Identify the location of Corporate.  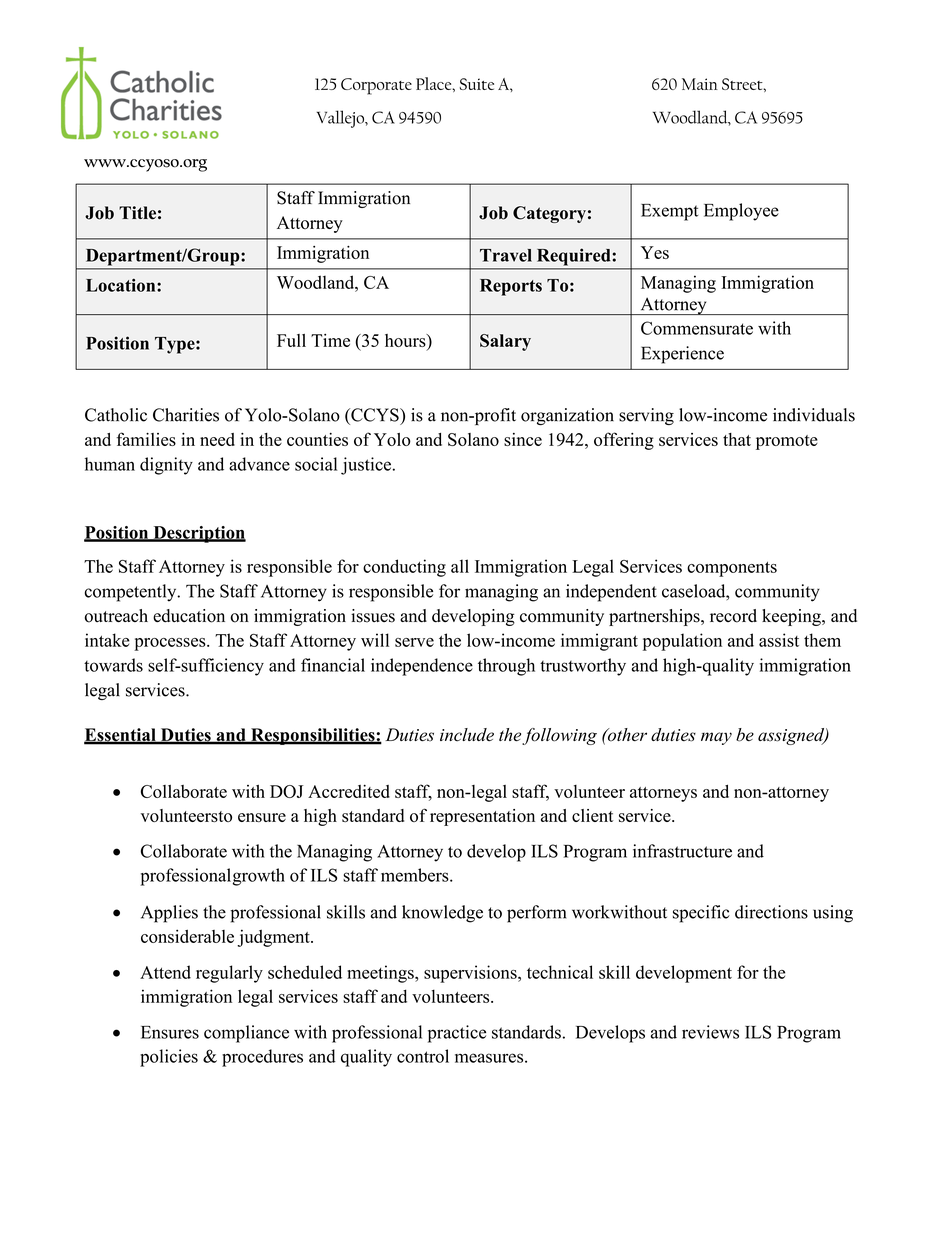
(376, 86).
